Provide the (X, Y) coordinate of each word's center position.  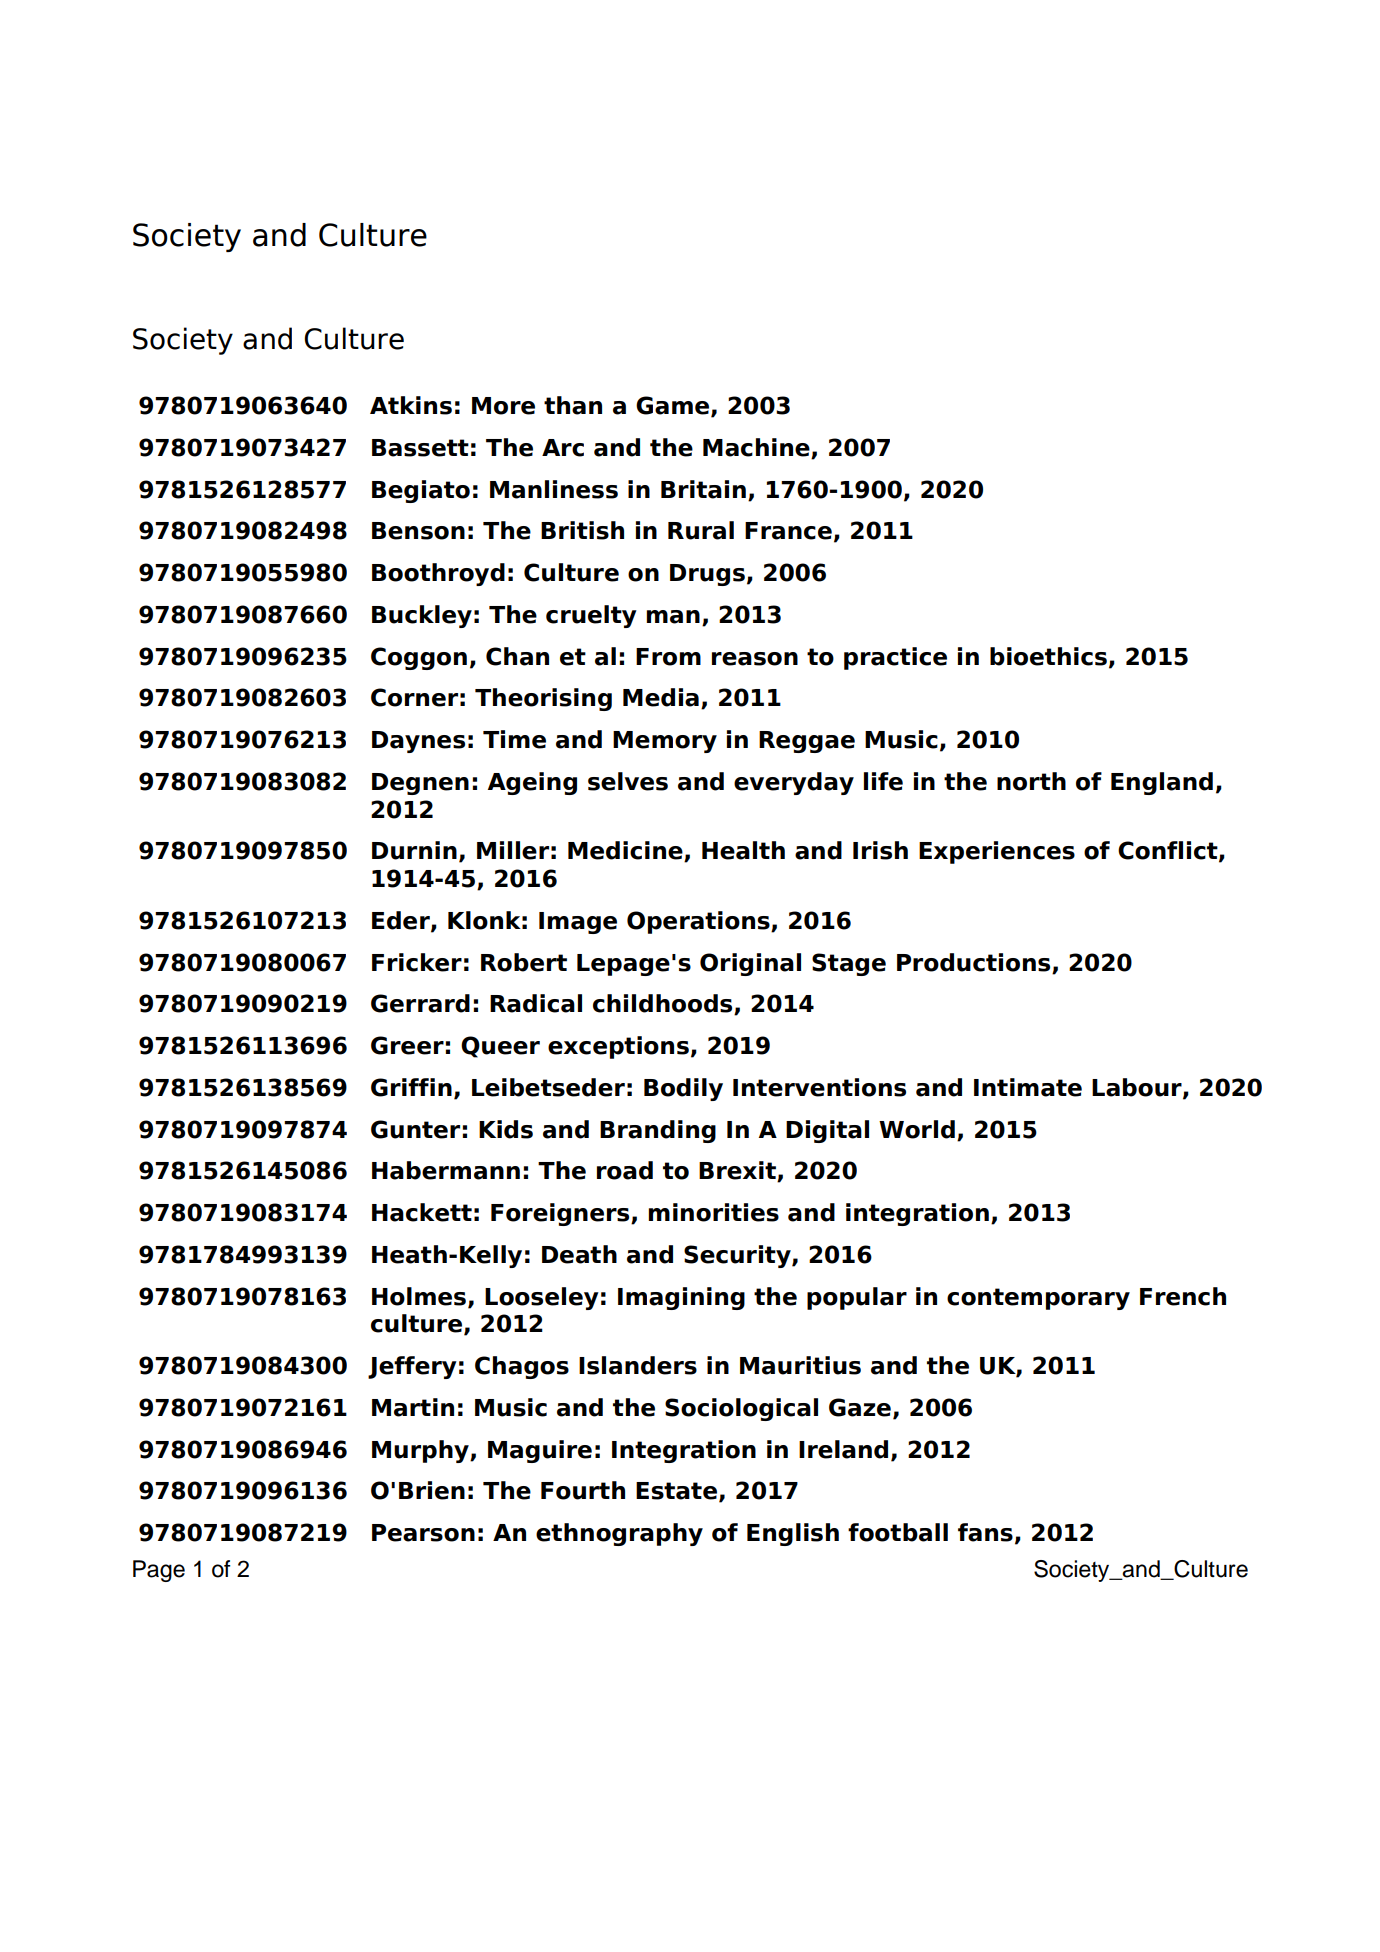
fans (985, 1532)
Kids (506, 1129)
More (503, 406)
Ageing (532, 783)
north (1031, 781)
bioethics (1048, 656)
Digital (827, 1131)
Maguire (540, 1451)
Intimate (1028, 1087)
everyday (794, 783)
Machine (757, 448)
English (793, 1534)
